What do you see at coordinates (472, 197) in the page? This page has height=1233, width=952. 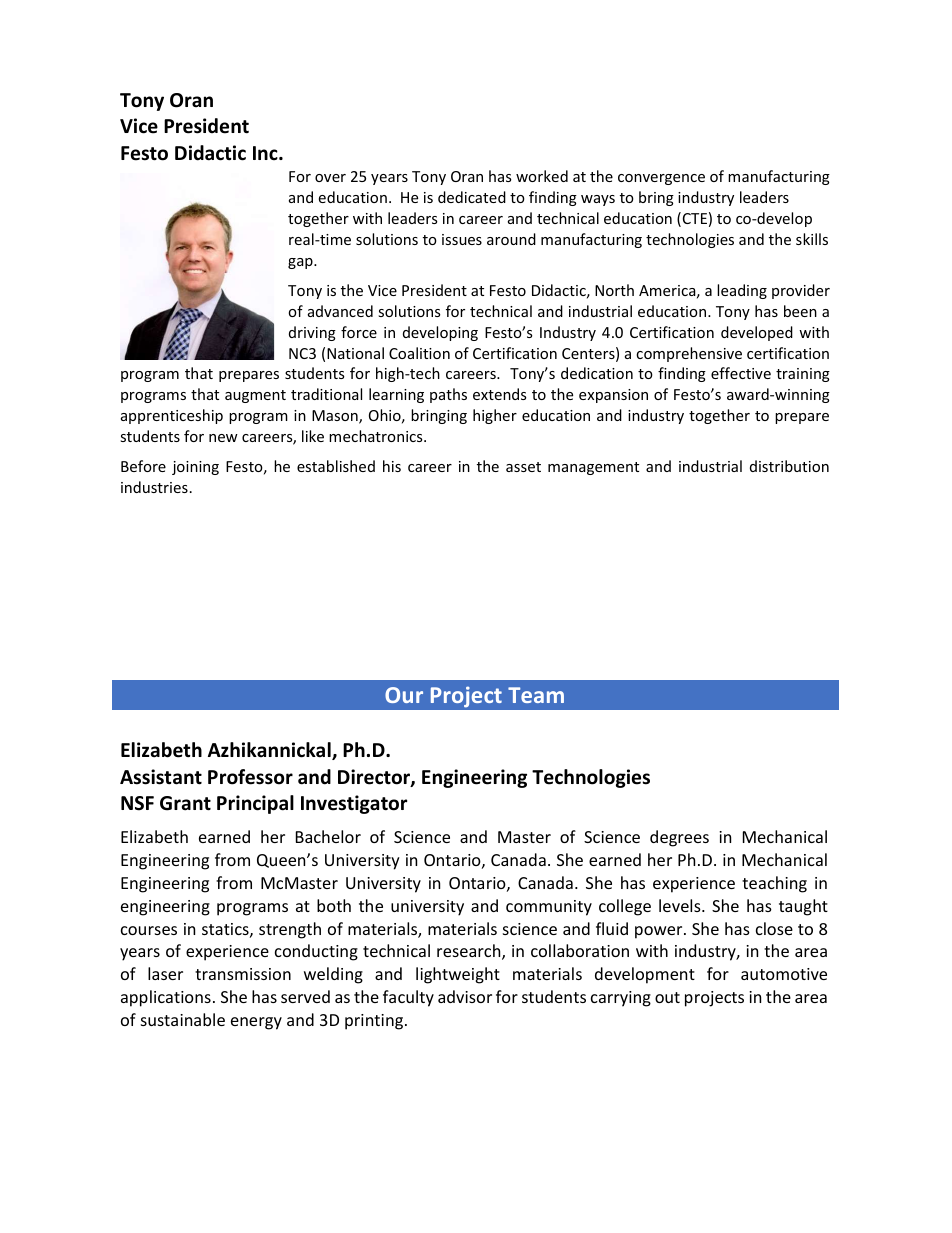 I see `dedicated` at bounding box center [472, 197].
